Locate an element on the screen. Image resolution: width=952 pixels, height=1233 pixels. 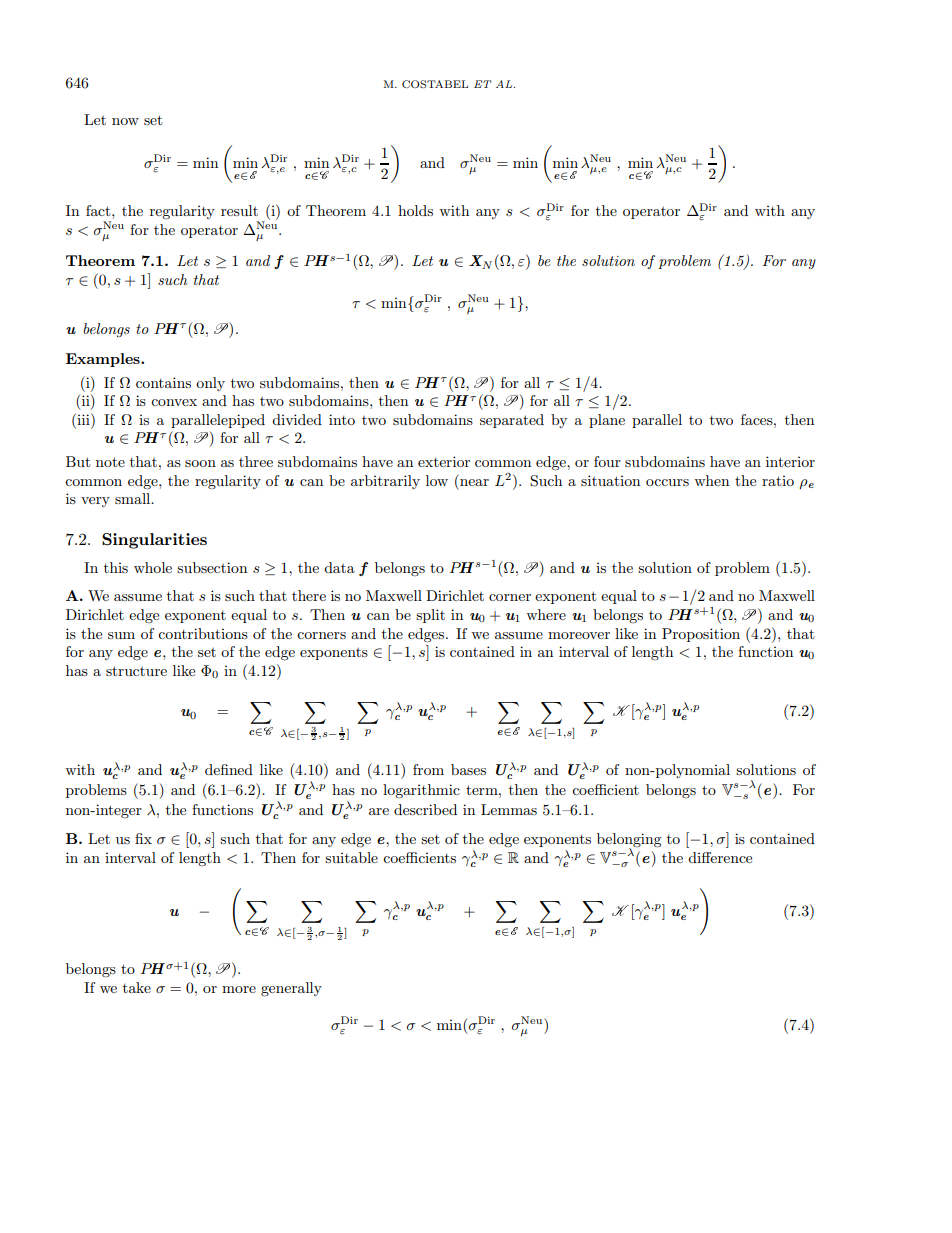
take is located at coordinates (137, 987).
